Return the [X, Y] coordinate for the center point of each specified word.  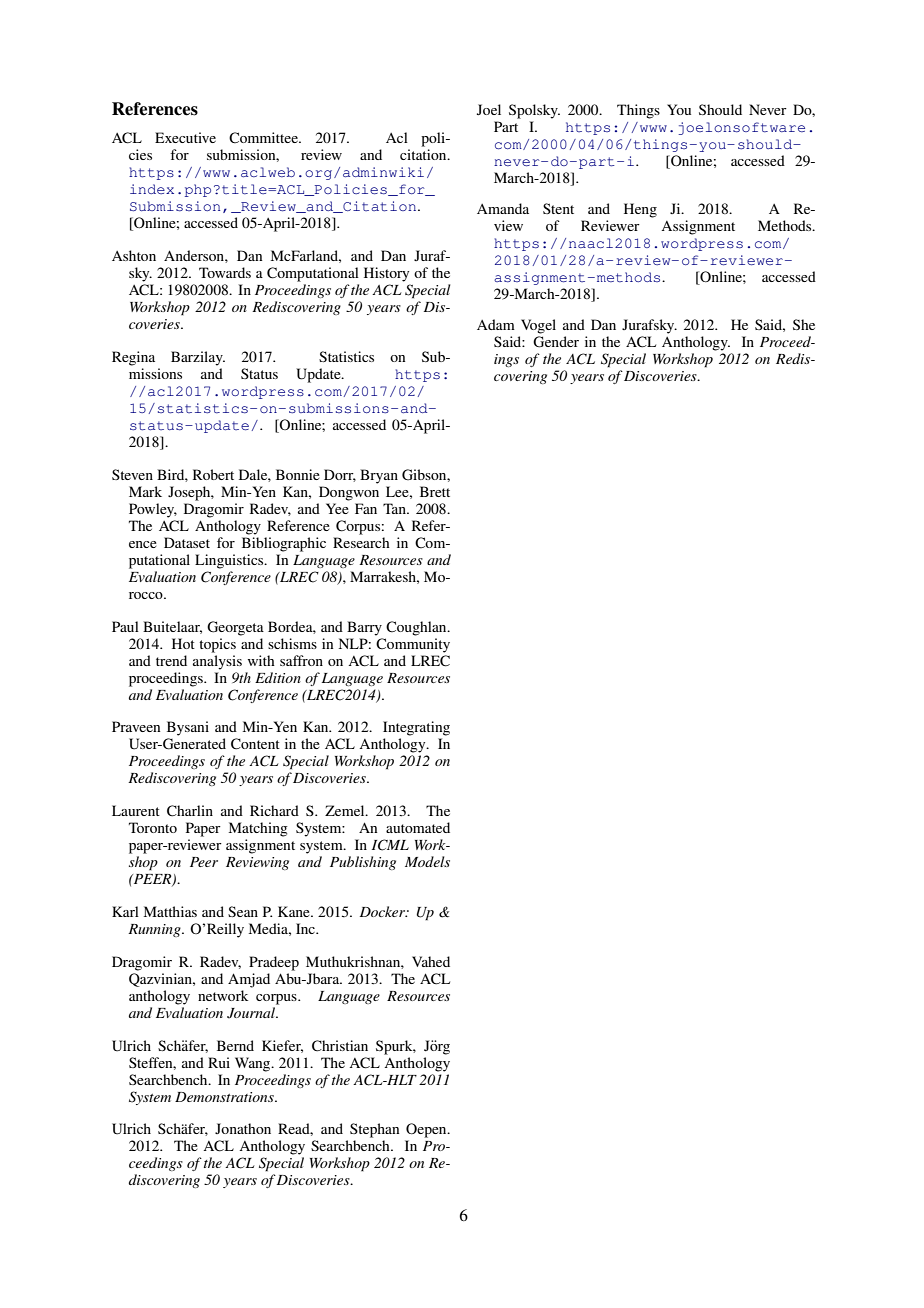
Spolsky [534, 111]
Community [413, 645]
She [804, 324]
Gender [556, 342]
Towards [225, 272]
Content [255, 744]
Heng [640, 210]
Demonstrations [225, 1097]
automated [418, 827]
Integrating [416, 728]
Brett [435, 491]
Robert [213, 474]
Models [427, 861]
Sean [243, 911]
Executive [185, 137]
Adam [496, 324]
